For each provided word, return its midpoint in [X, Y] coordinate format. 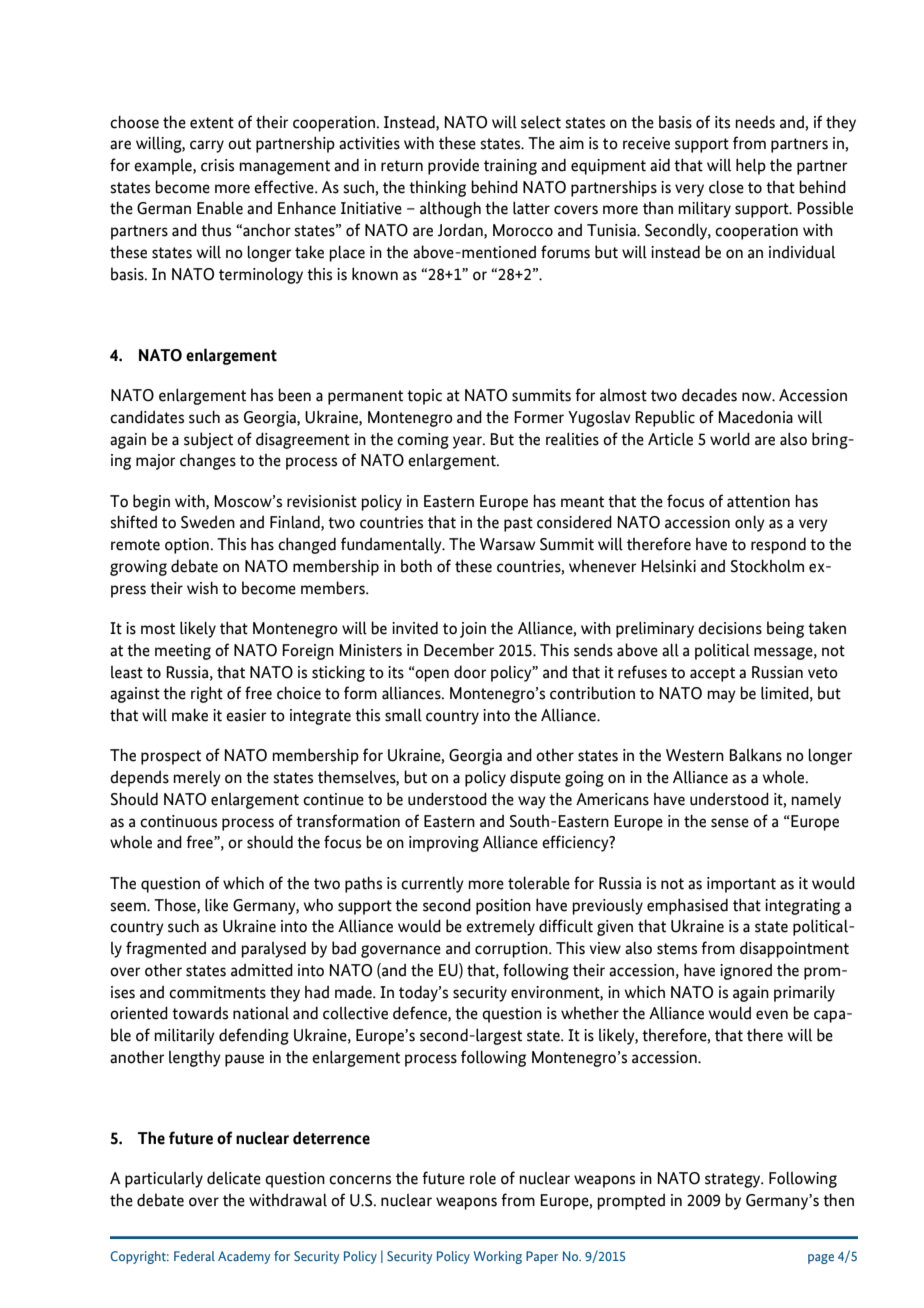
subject [208, 440]
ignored [746, 971]
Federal [194, 1256]
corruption [512, 950]
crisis [217, 165]
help [751, 166]
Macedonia [755, 417]
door [470, 672]
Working [498, 1257]
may [721, 696]
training [510, 167]
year [468, 442]
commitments [217, 992]
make [190, 715]
